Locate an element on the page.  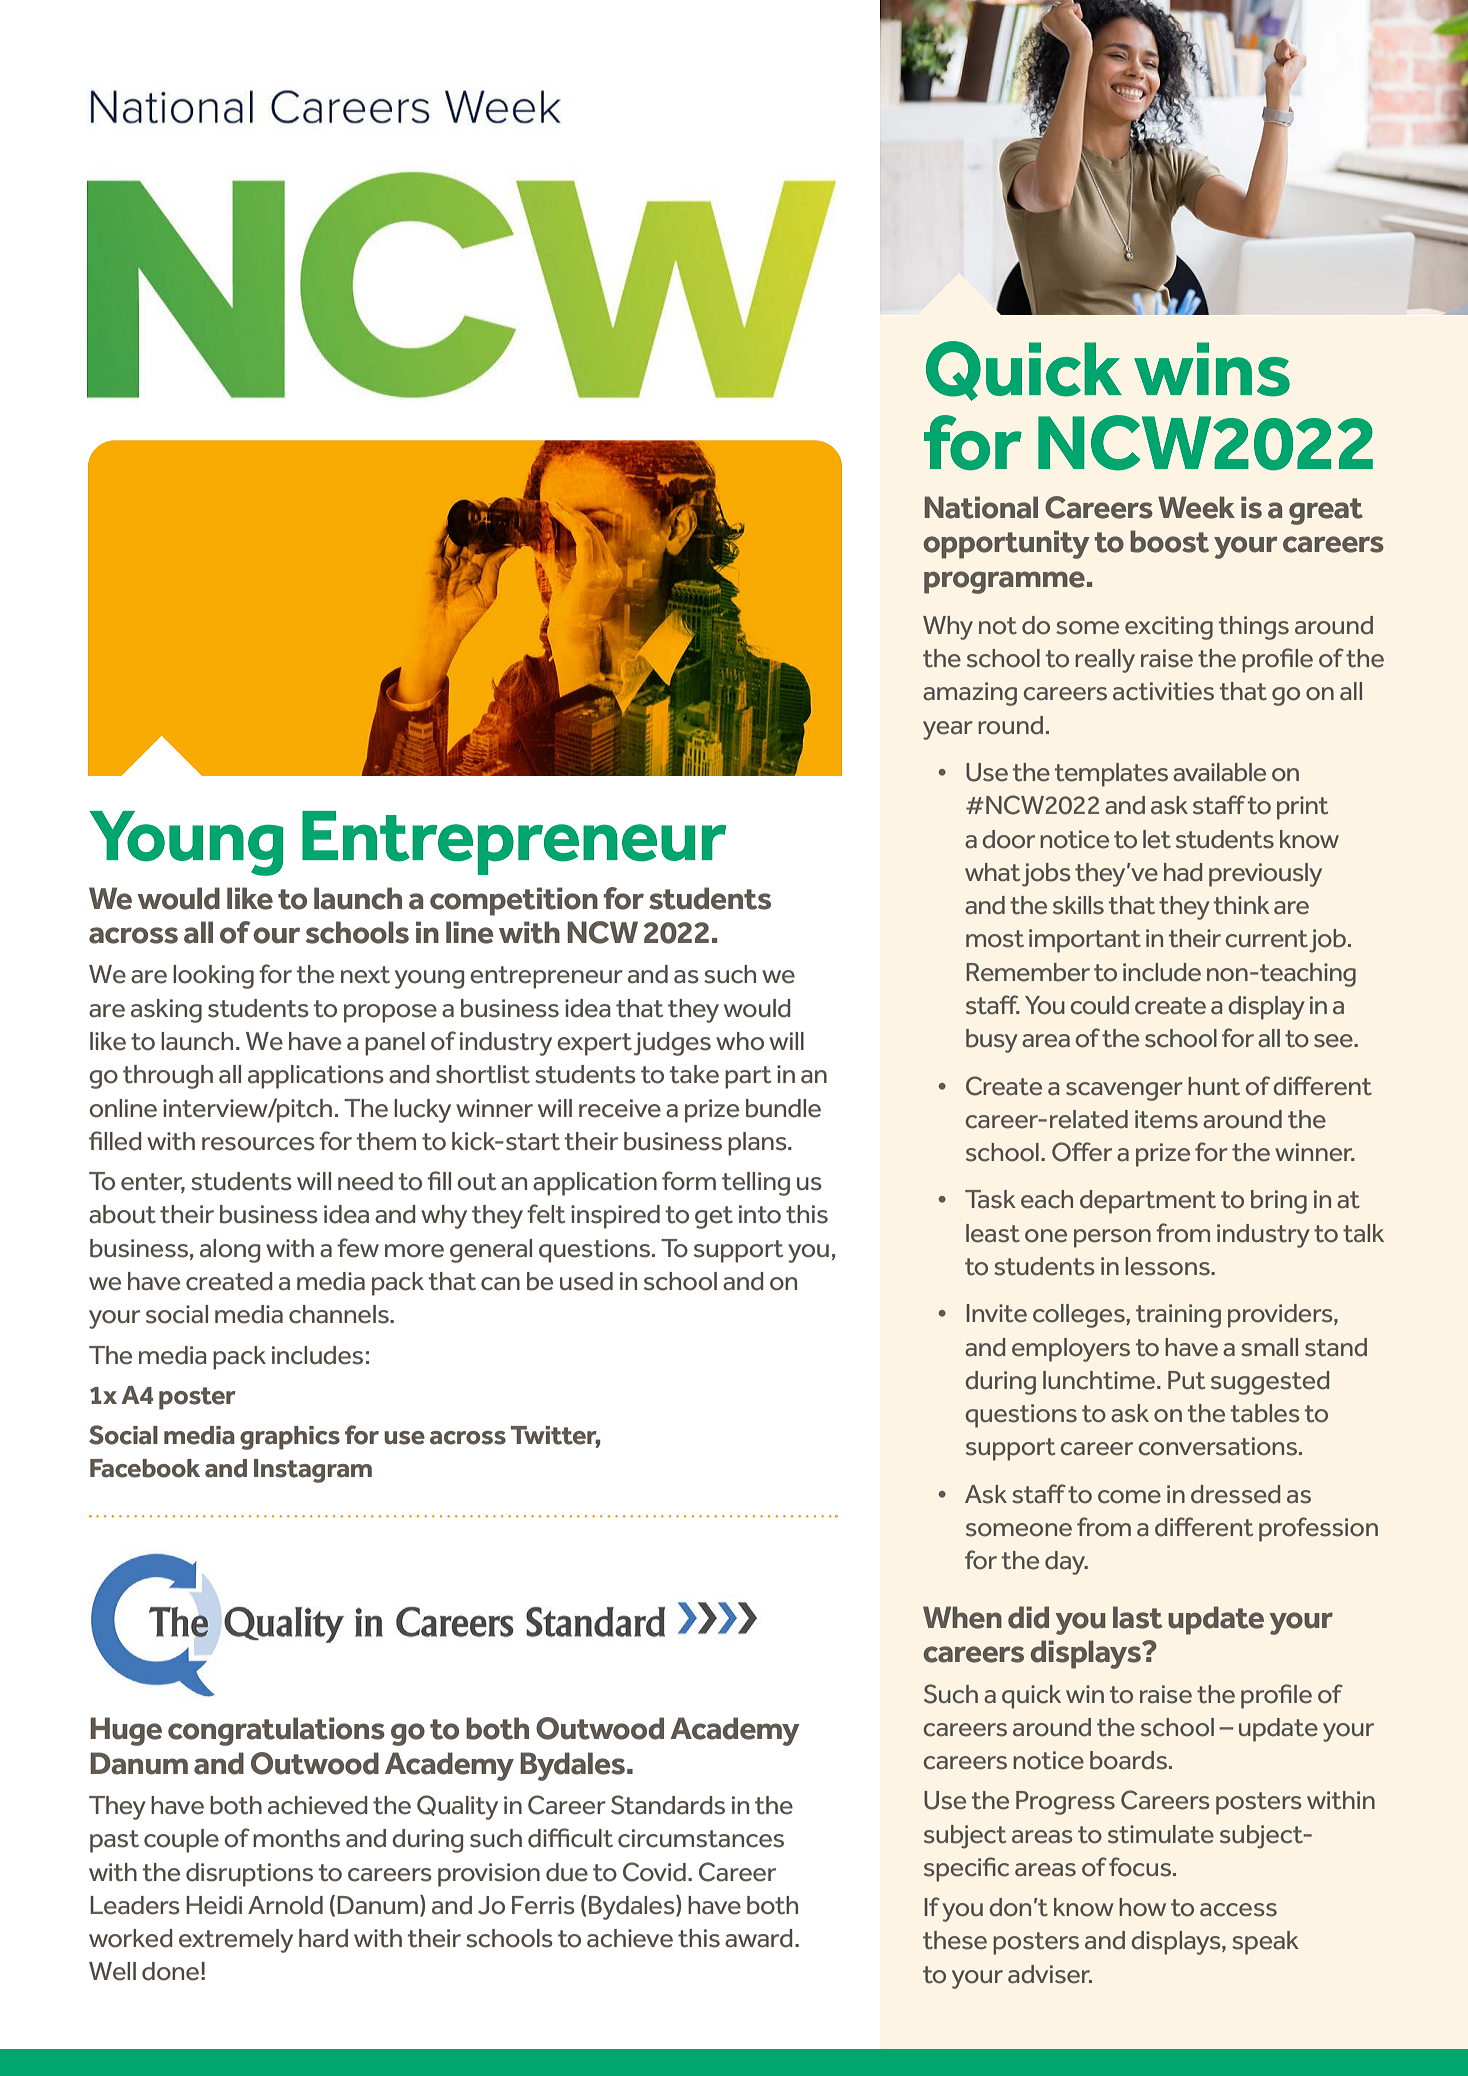
award is located at coordinates (759, 1938).
